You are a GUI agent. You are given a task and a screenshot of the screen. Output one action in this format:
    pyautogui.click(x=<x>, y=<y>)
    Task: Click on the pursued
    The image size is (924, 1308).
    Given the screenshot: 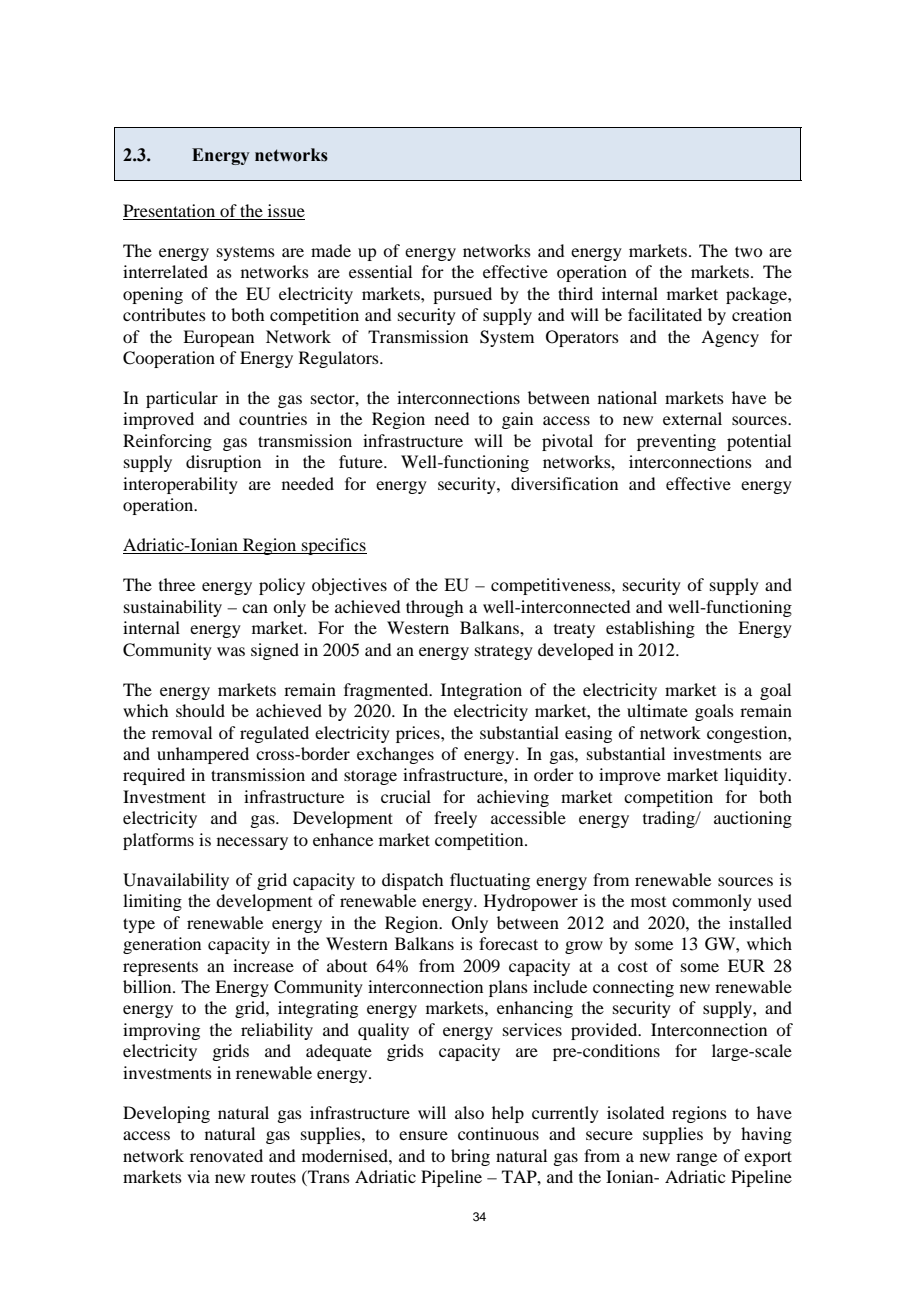 What is the action you would take?
    pyautogui.click(x=462, y=295)
